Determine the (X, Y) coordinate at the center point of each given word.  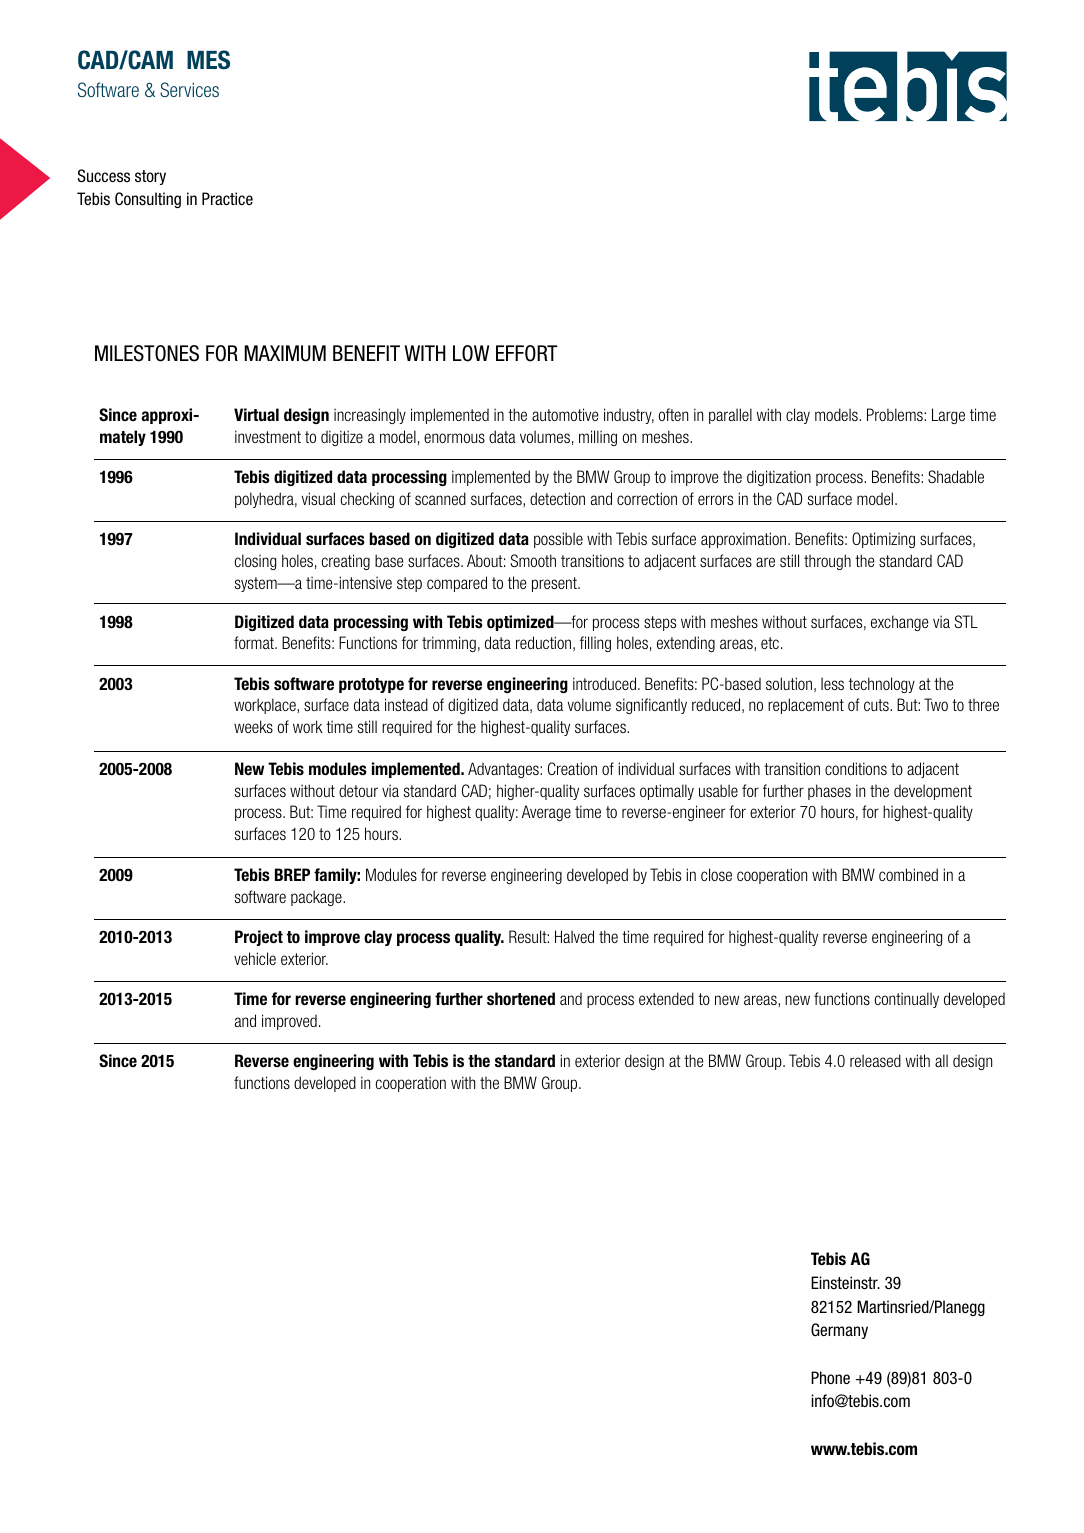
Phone (830, 1377)
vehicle (255, 958)
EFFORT (527, 353)
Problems (896, 414)
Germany (839, 1331)
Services (189, 89)
